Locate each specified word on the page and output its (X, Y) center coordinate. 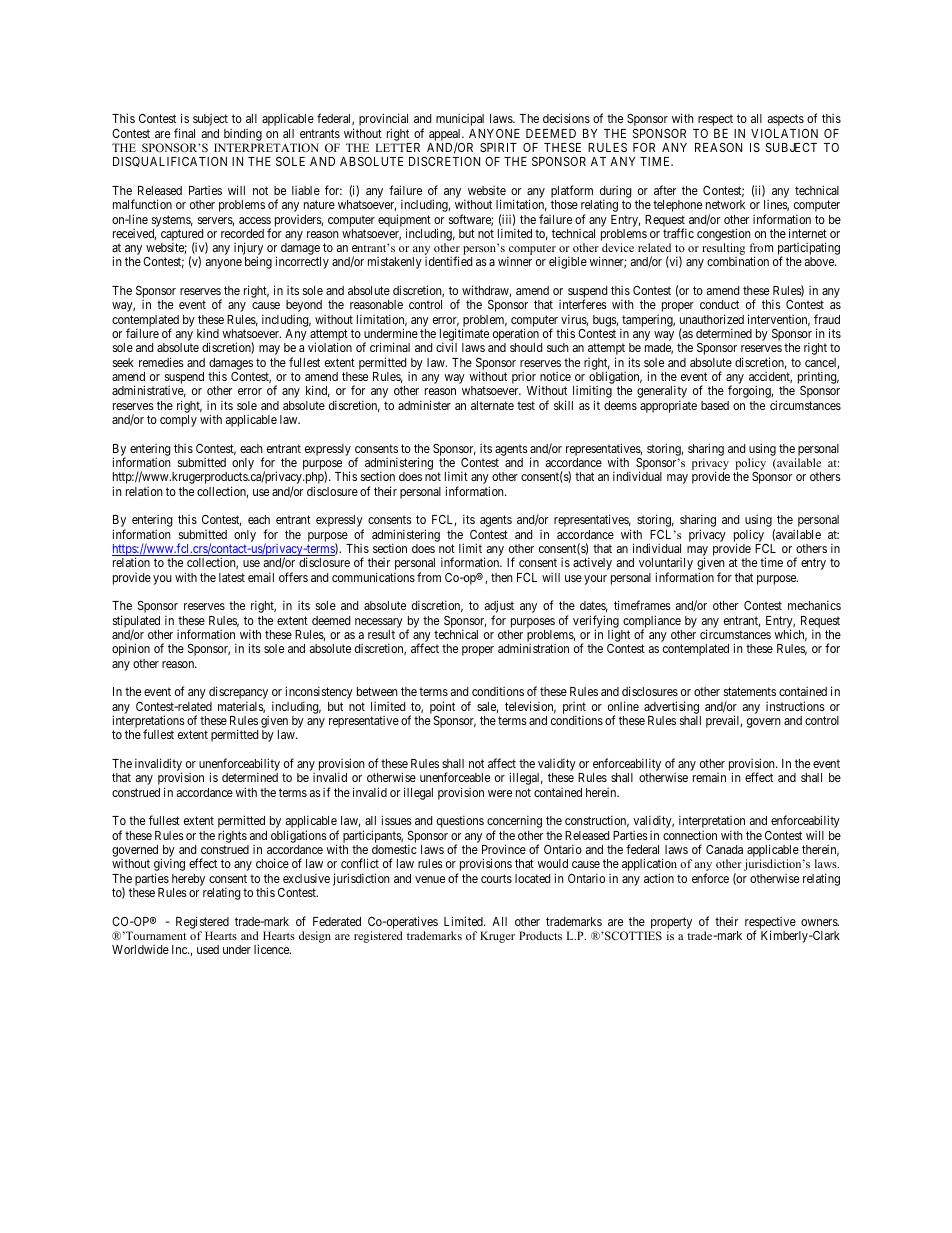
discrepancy (238, 694)
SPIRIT (498, 147)
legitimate (464, 336)
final (184, 133)
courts (496, 878)
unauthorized (712, 319)
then (502, 577)
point (442, 707)
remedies (161, 362)
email (261, 577)
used (208, 949)
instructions (795, 706)
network (725, 204)
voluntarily (666, 565)
